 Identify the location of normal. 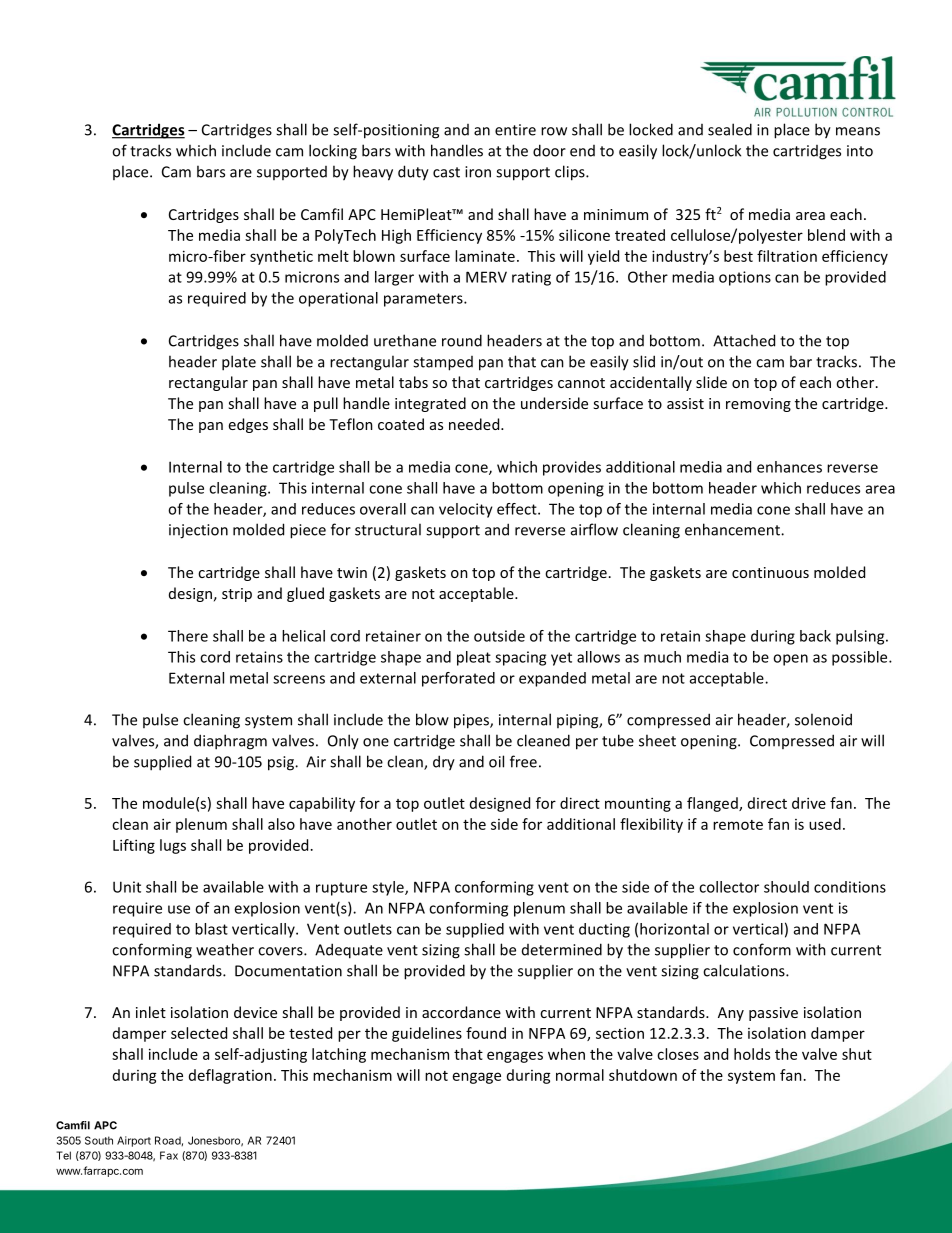
(580, 1075).
